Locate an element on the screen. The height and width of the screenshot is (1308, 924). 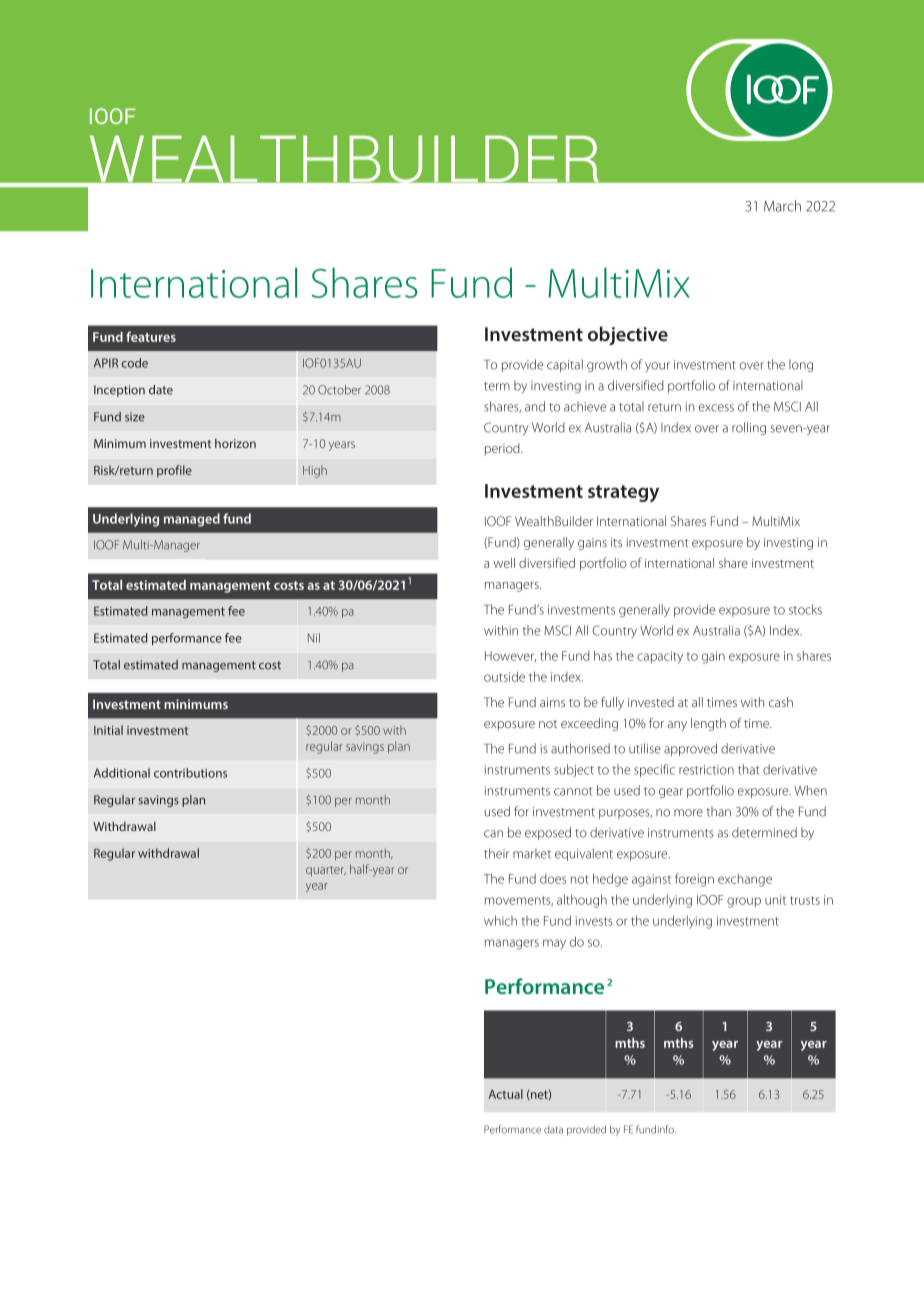
excess is located at coordinates (716, 408).
